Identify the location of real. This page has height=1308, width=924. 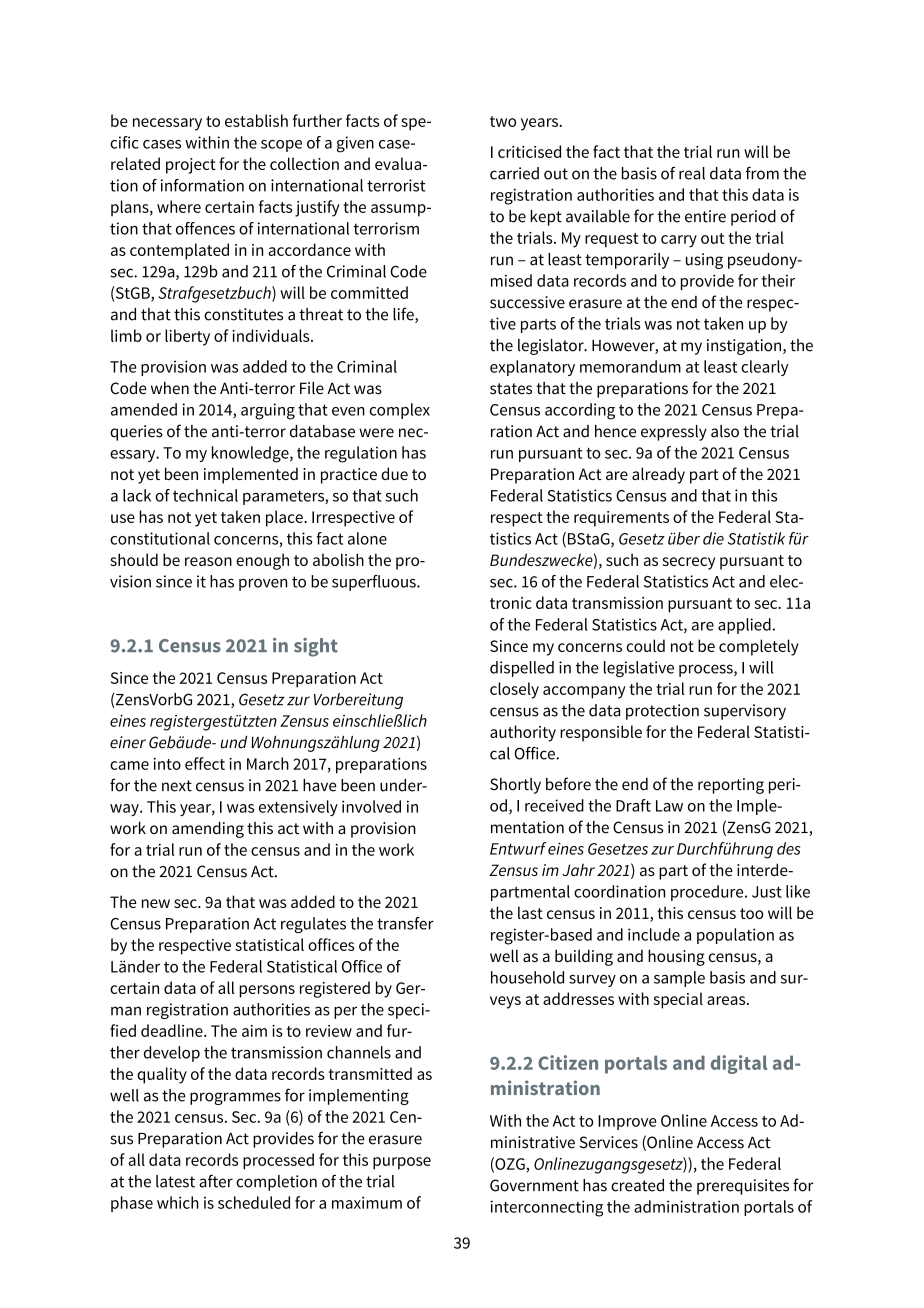
(692, 173).
